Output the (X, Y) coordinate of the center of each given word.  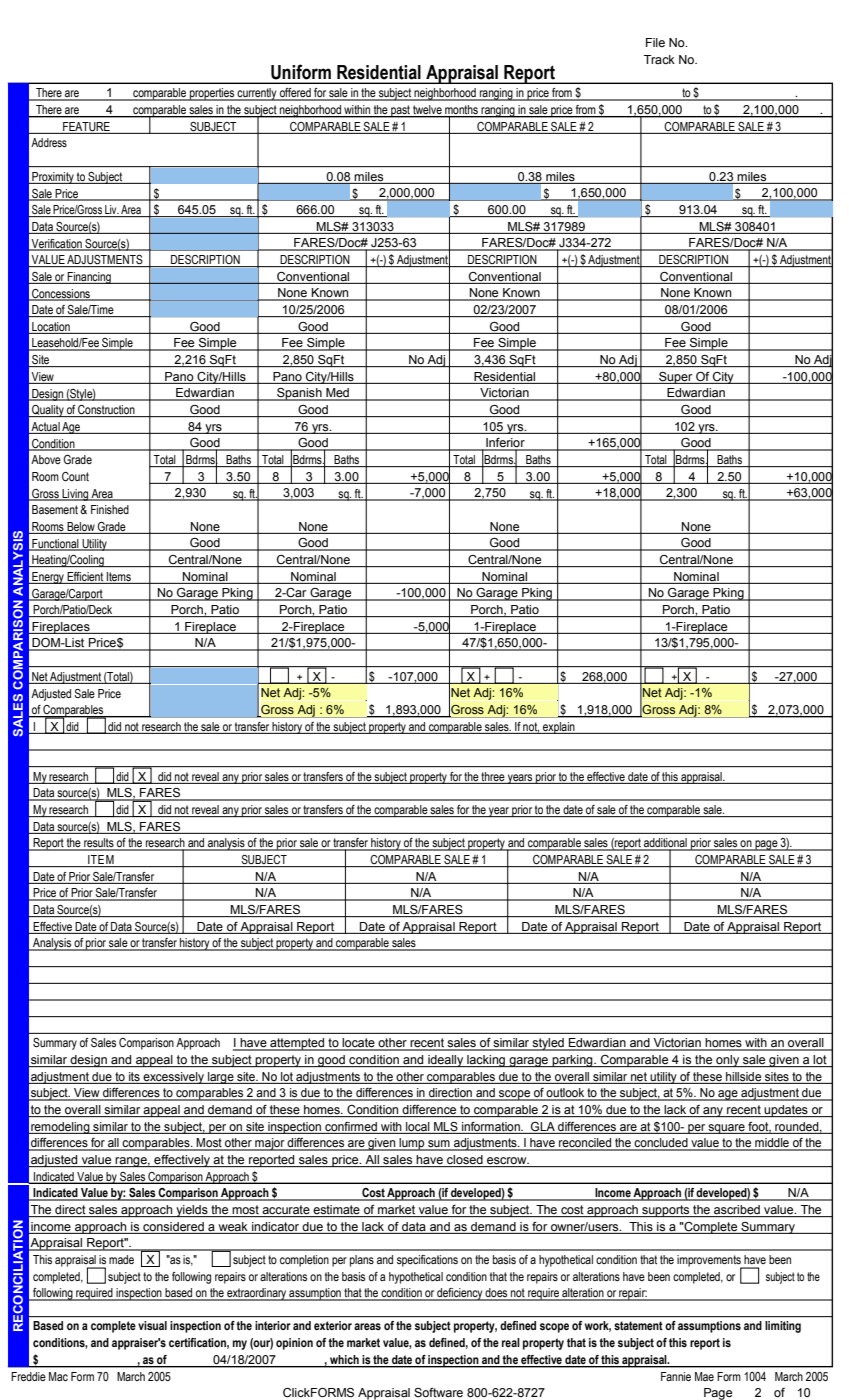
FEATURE (86, 128)
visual (152, 1325)
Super (676, 378)
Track (659, 60)
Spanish (299, 394)
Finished (110, 509)
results (99, 844)
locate (359, 1044)
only (728, 1061)
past (400, 111)
